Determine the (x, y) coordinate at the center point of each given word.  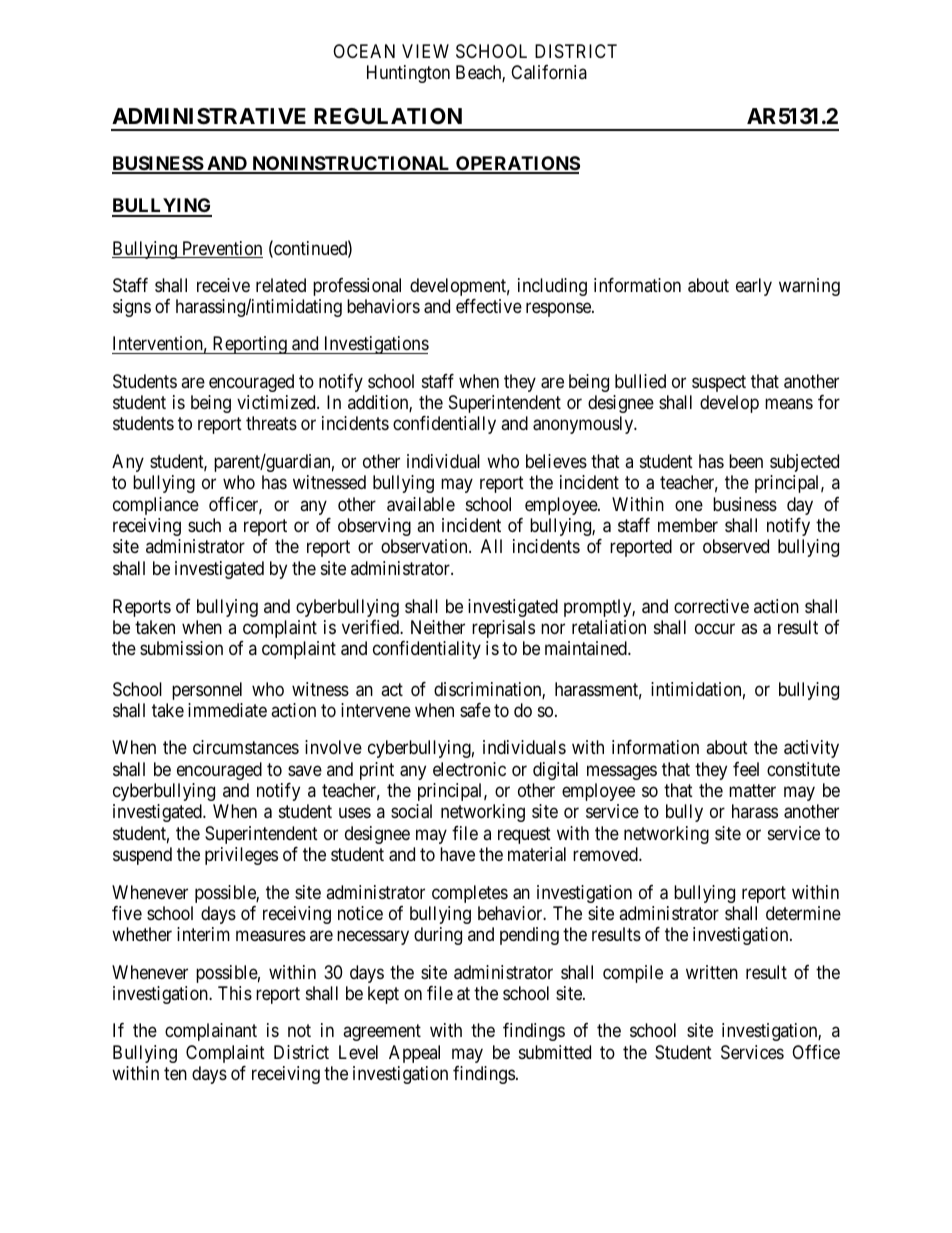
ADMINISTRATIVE (209, 116)
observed (736, 546)
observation (425, 546)
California (549, 72)
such (204, 525)
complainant (211, 1032)
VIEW (425, 51)
